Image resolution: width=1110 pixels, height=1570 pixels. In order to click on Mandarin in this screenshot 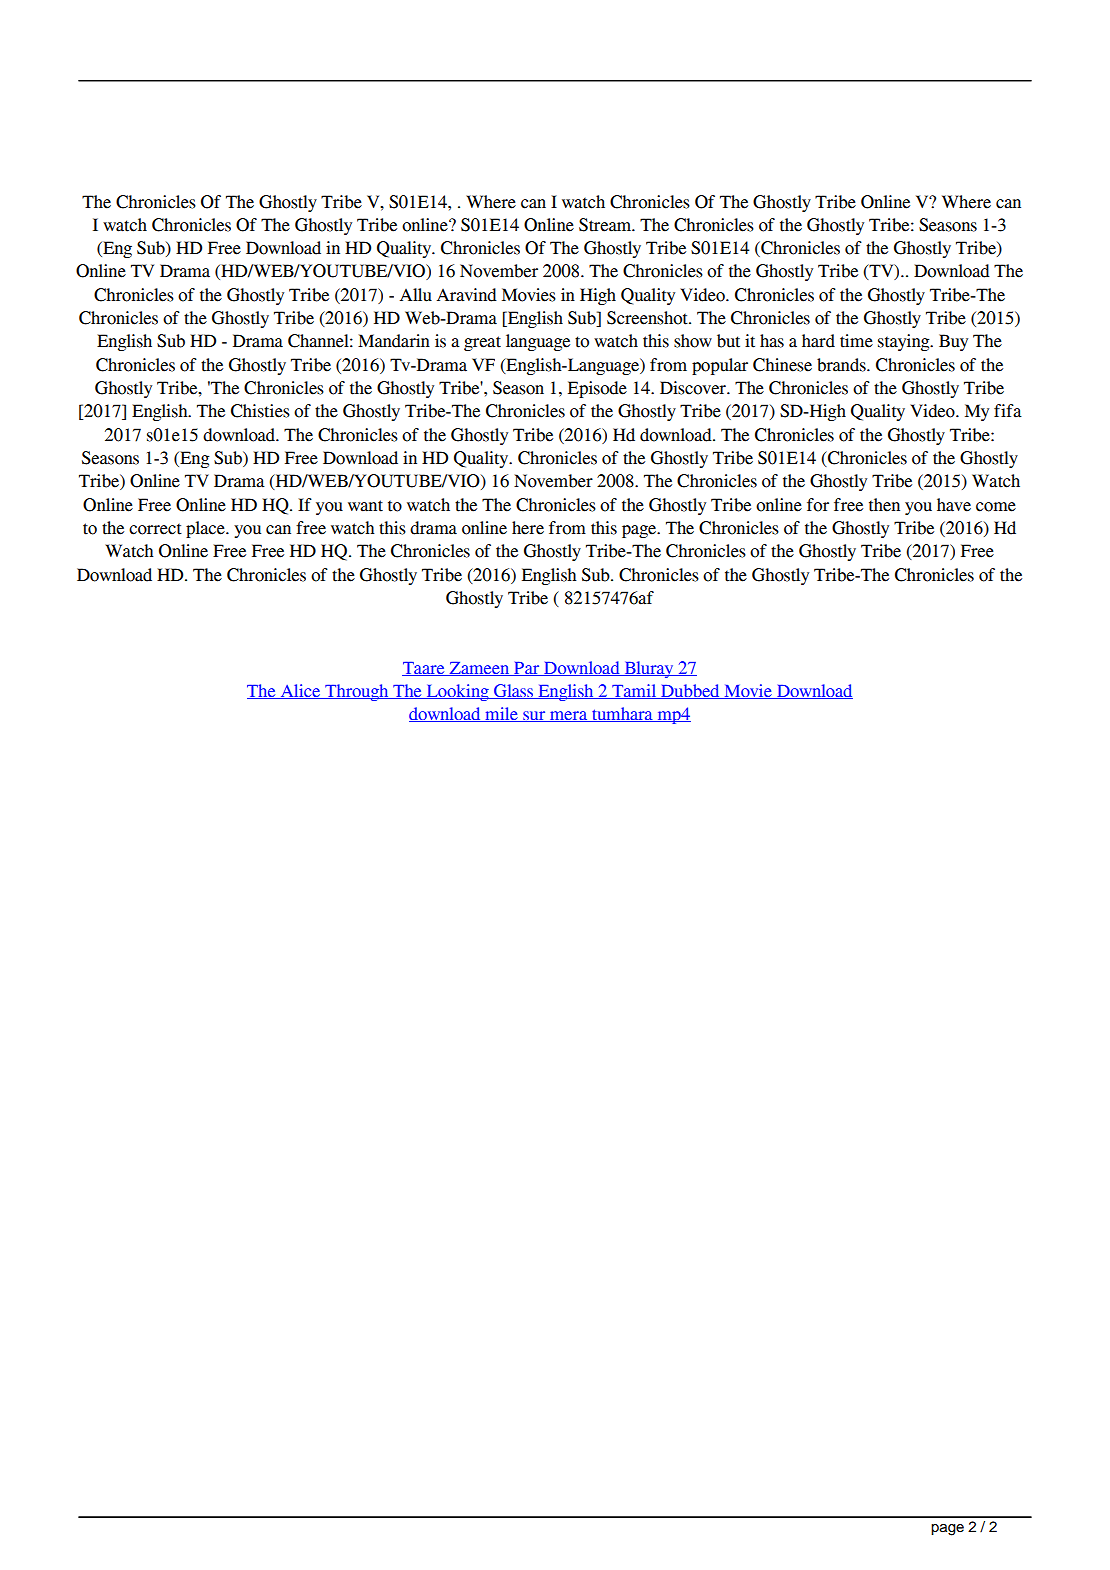, I will do `click(394, 341)`.
